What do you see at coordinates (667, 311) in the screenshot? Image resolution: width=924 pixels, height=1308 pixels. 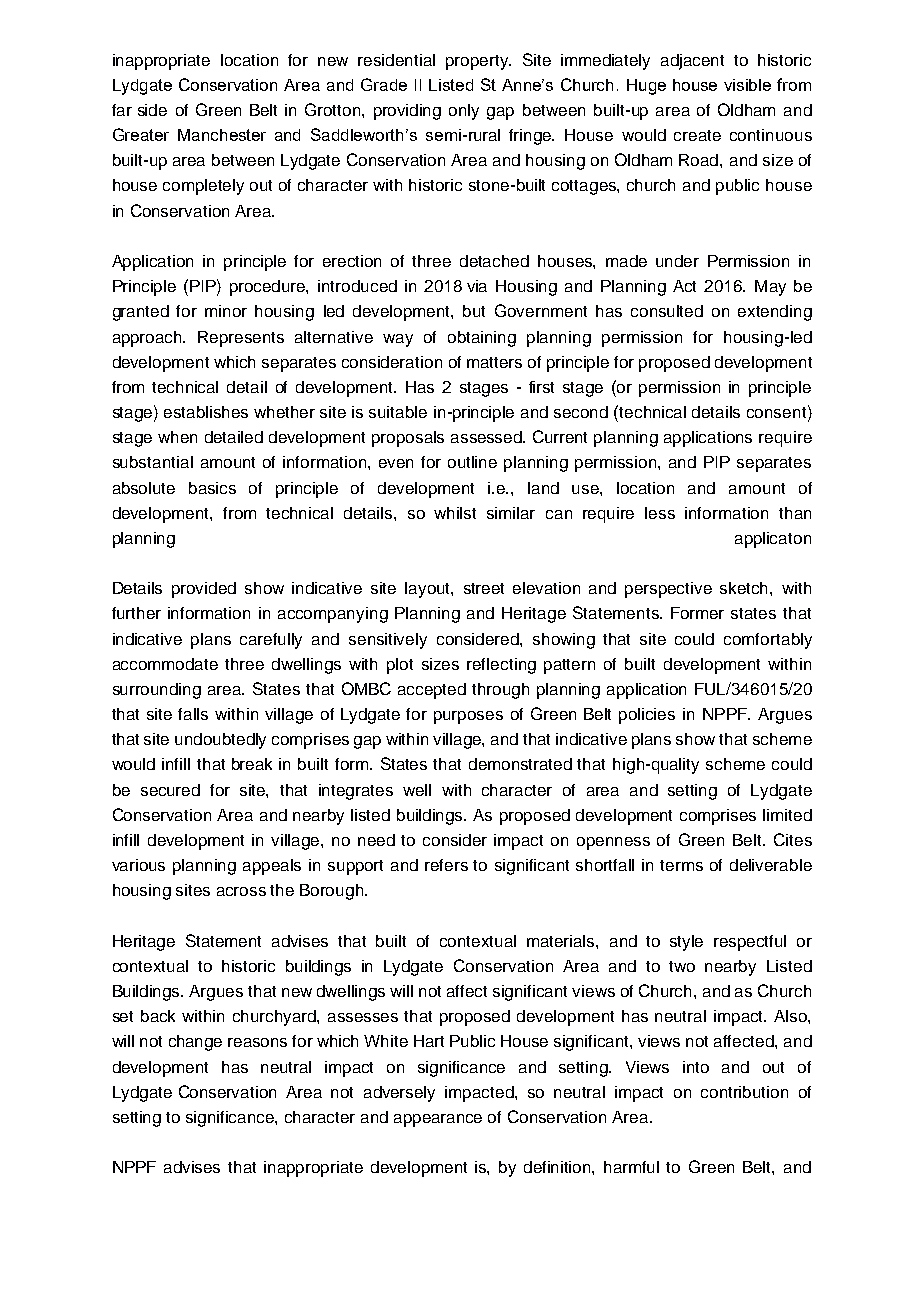 I see `consulted` at bounding box center [667, 311].
